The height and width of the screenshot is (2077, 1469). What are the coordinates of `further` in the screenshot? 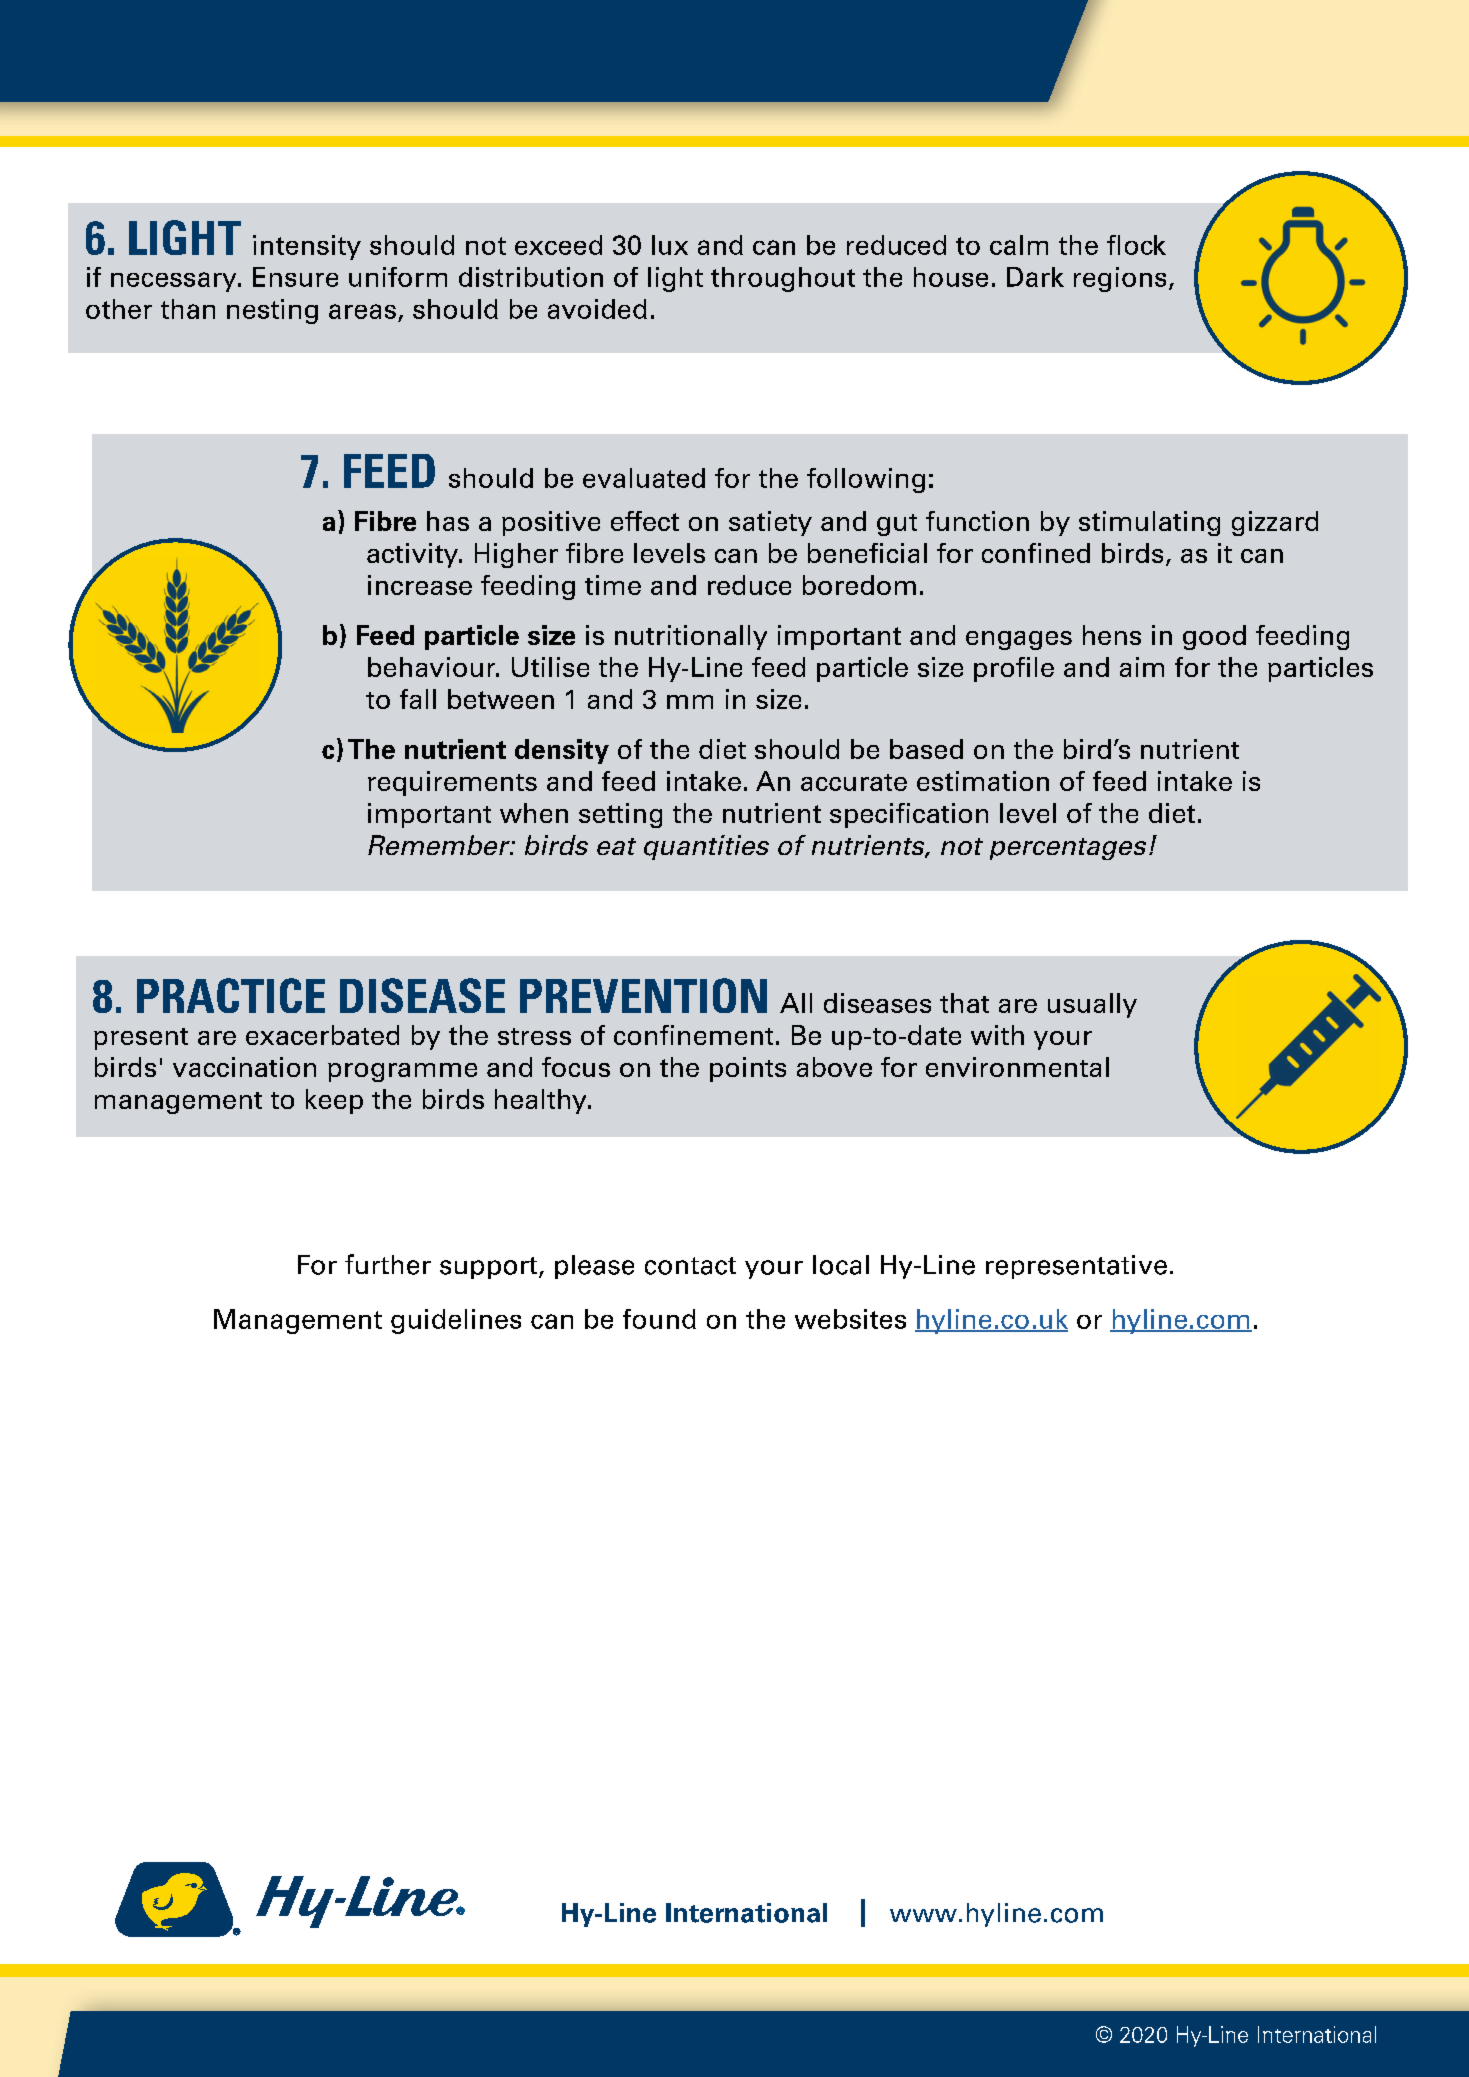 It's located at (388, 1264).
